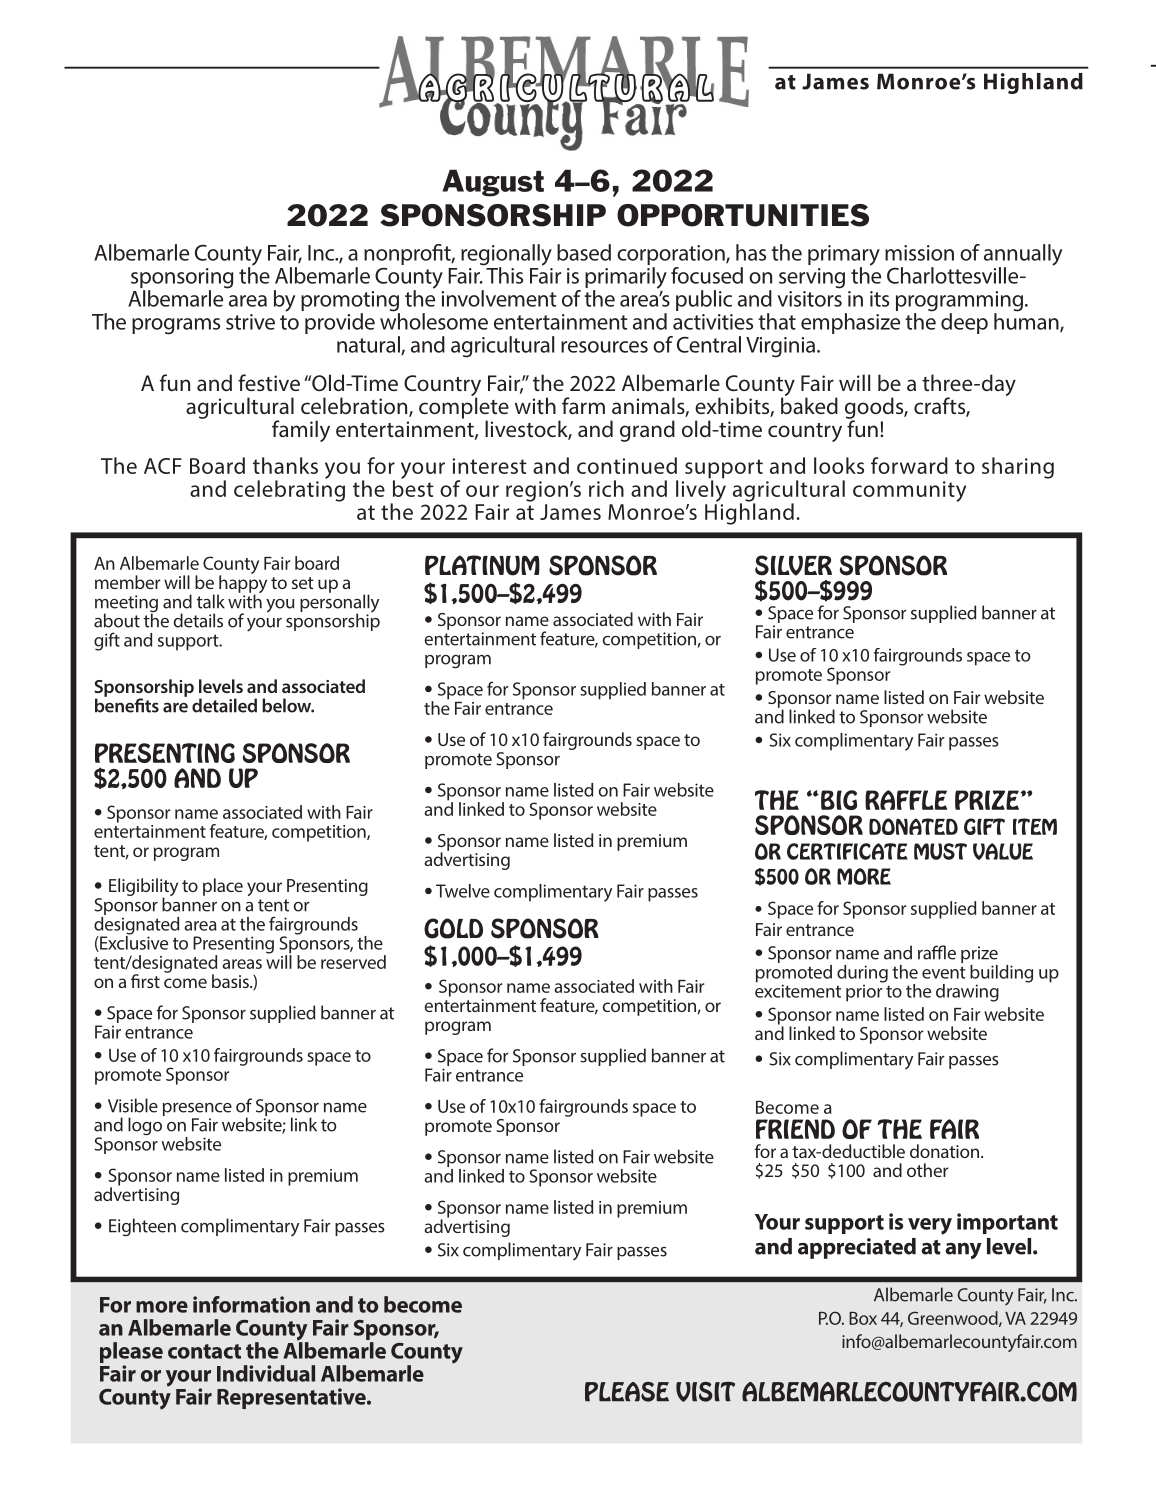  Describe the element at coordinates (919, 253) in the screenshot. I see `mission` at that location.
